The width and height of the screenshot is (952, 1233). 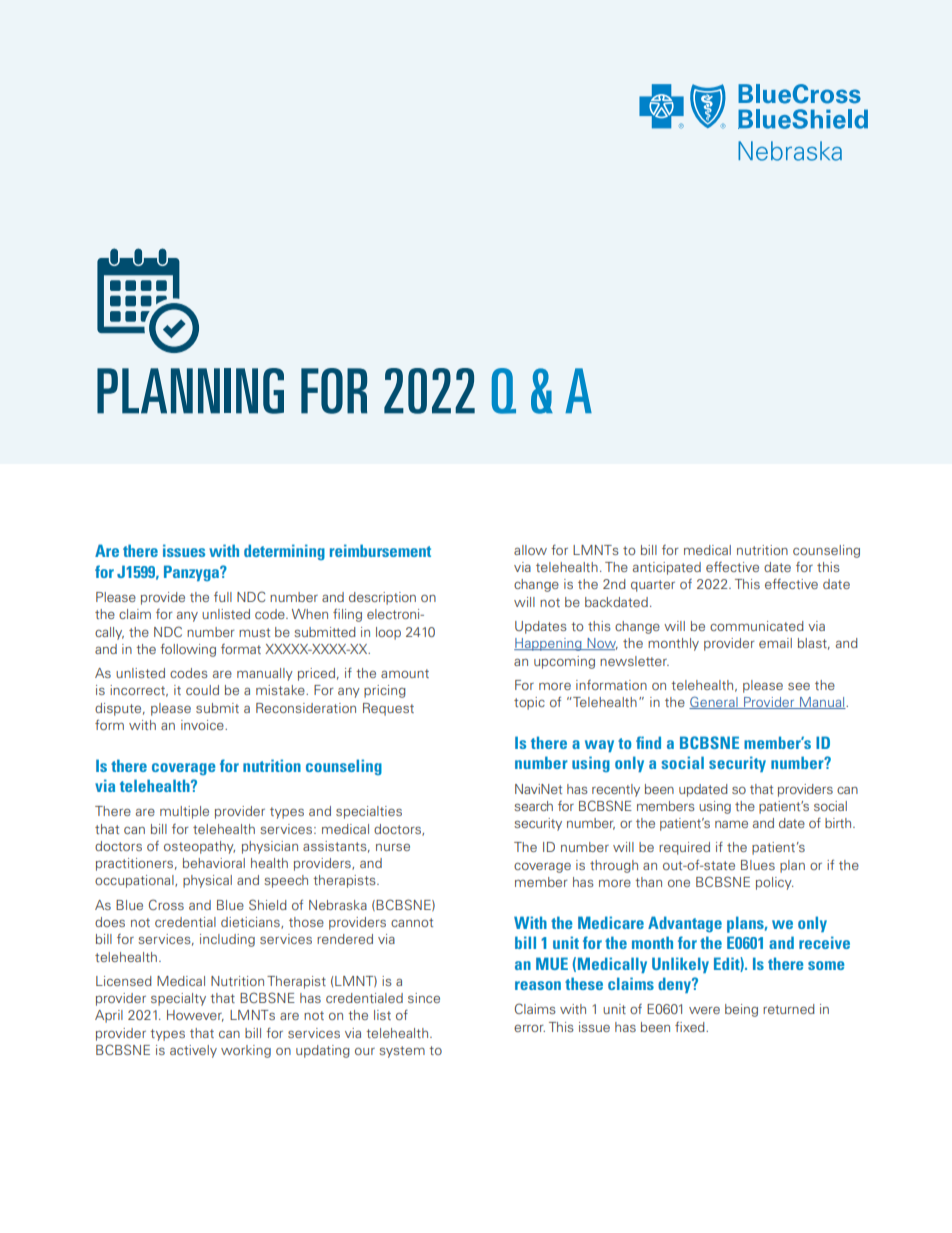 What do you see at coordinates (529, 1028) in the screenshot?
I see `error` at bounding box center [529, 1028].
